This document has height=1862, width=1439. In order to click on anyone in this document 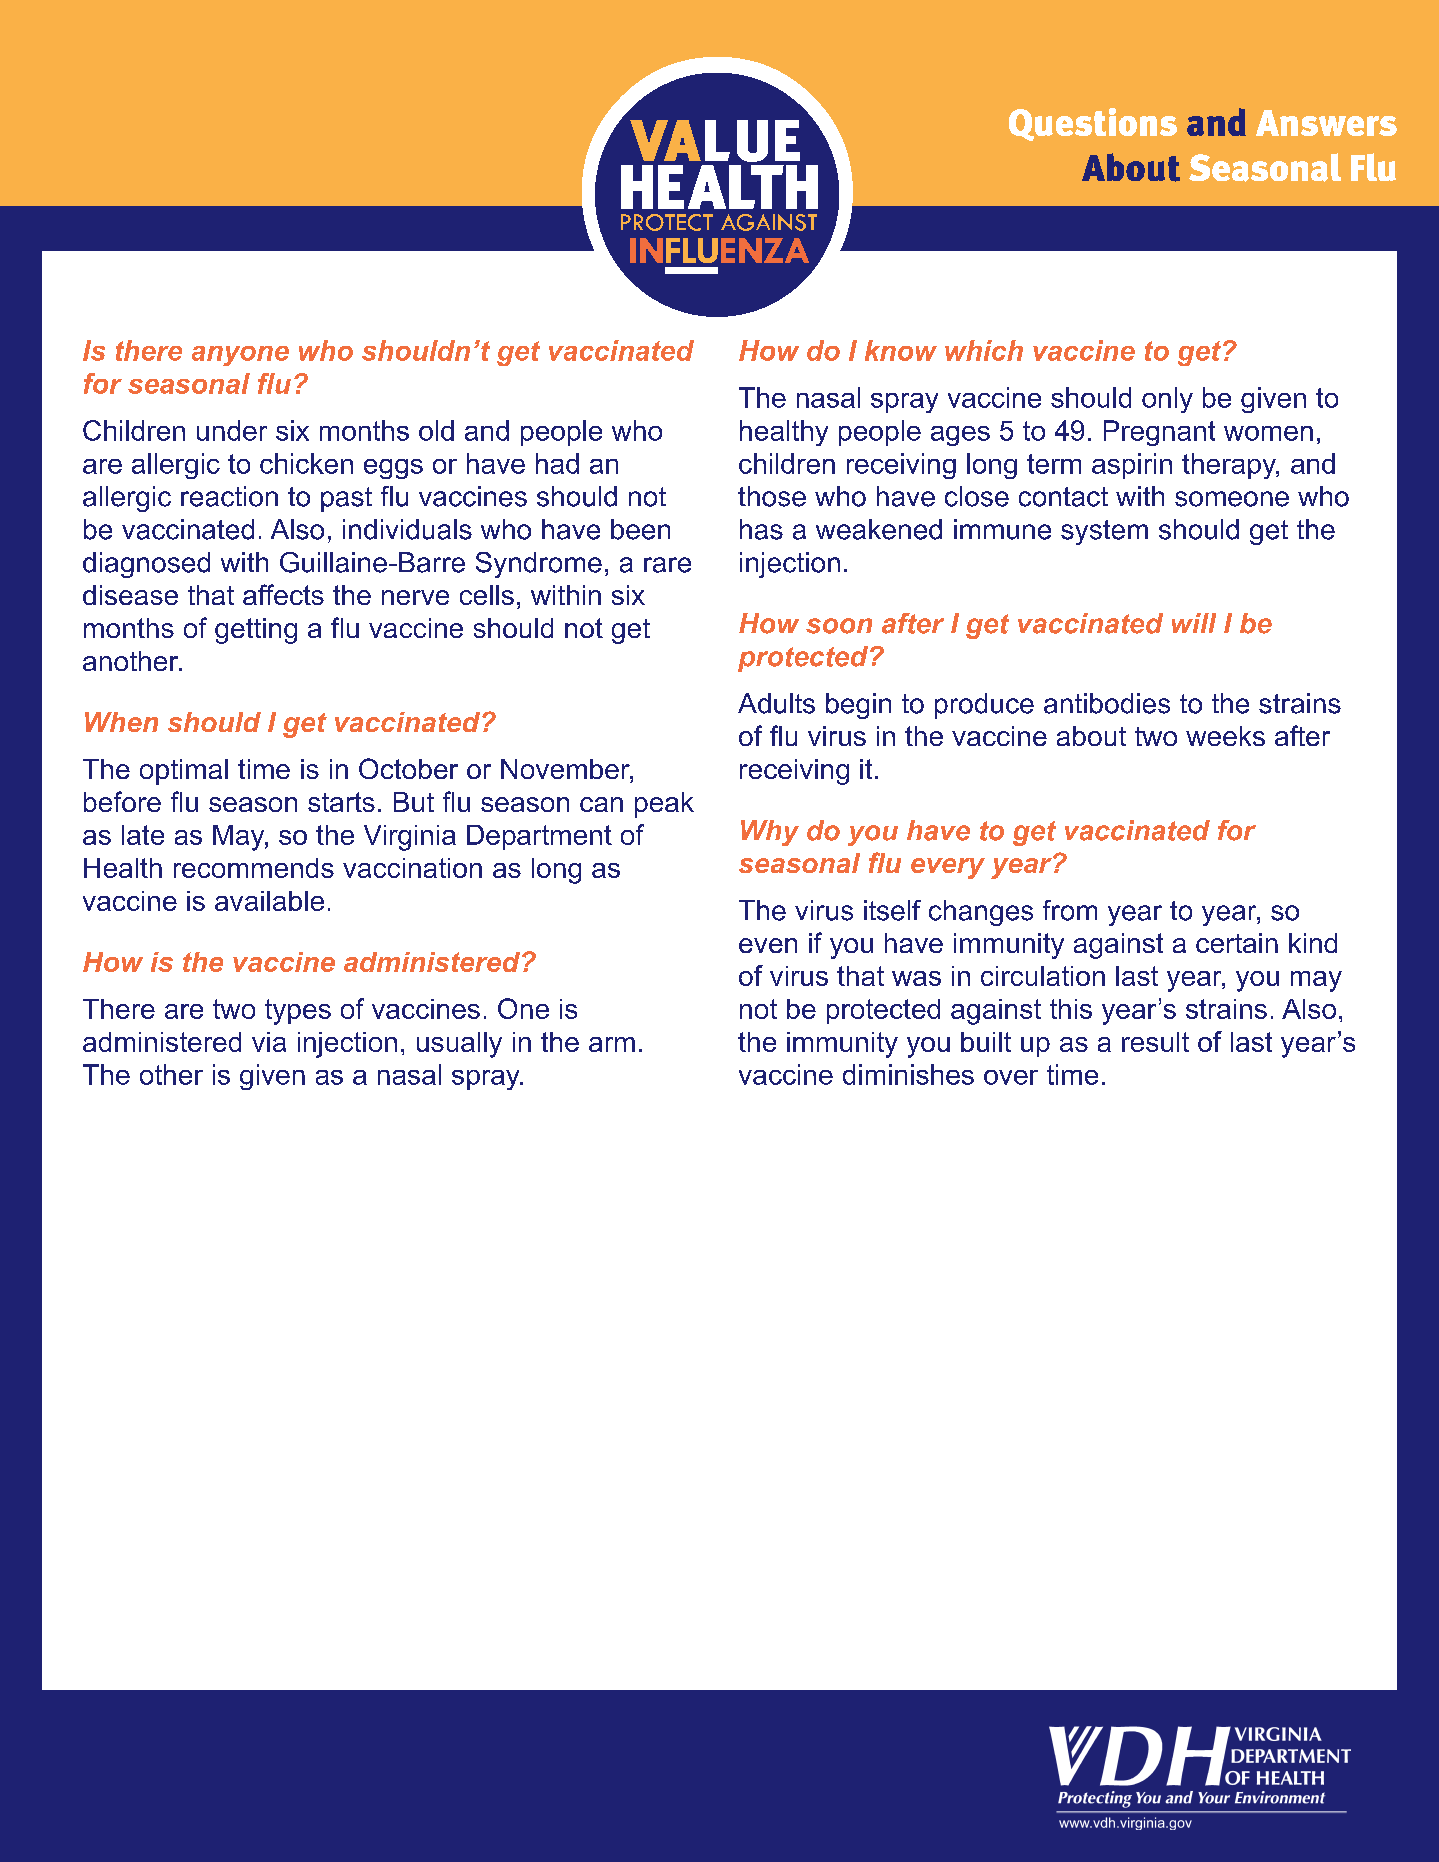, I will do `click(240, 356)`.
